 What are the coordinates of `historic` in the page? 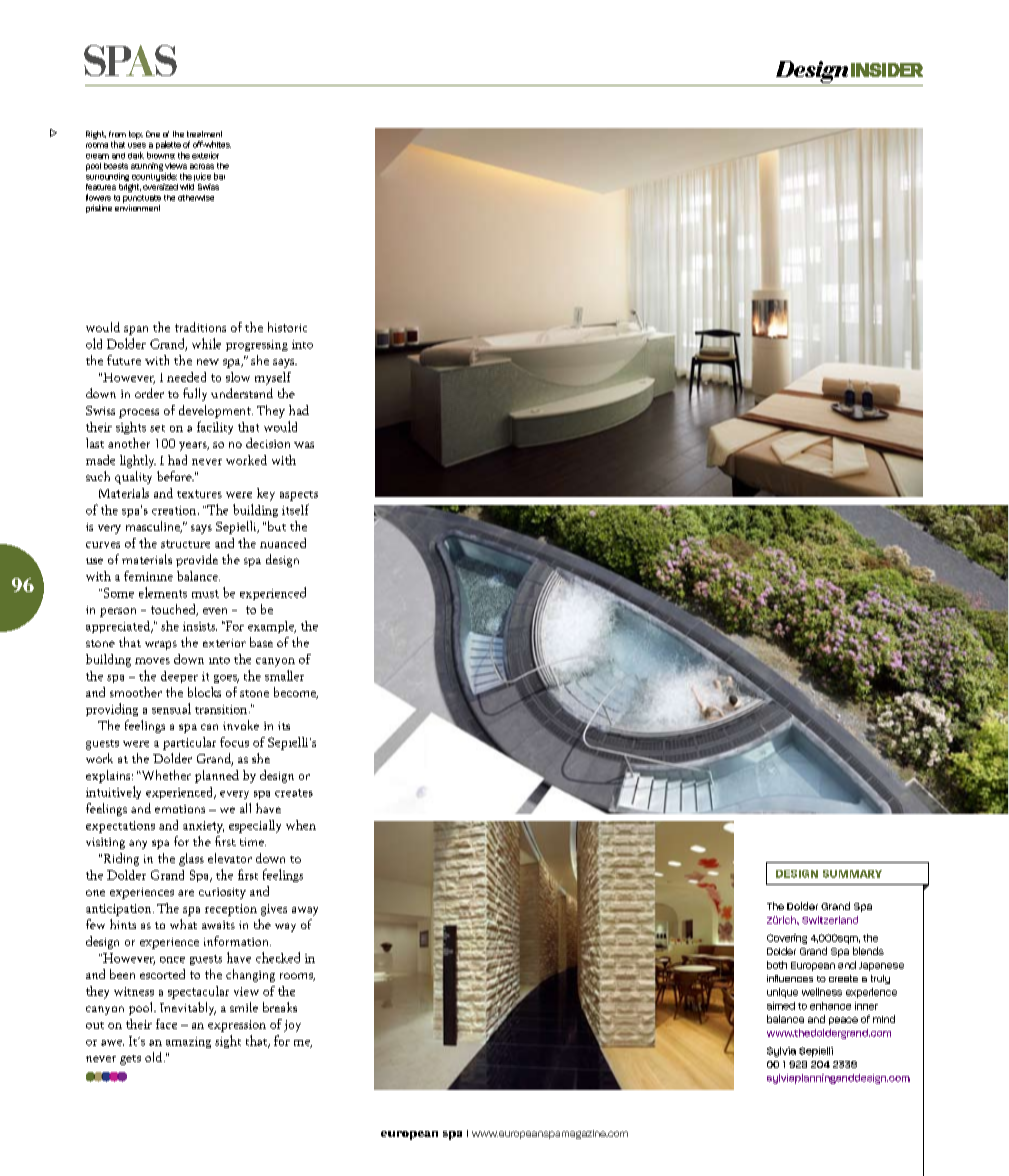 It's located at (287, 327).
